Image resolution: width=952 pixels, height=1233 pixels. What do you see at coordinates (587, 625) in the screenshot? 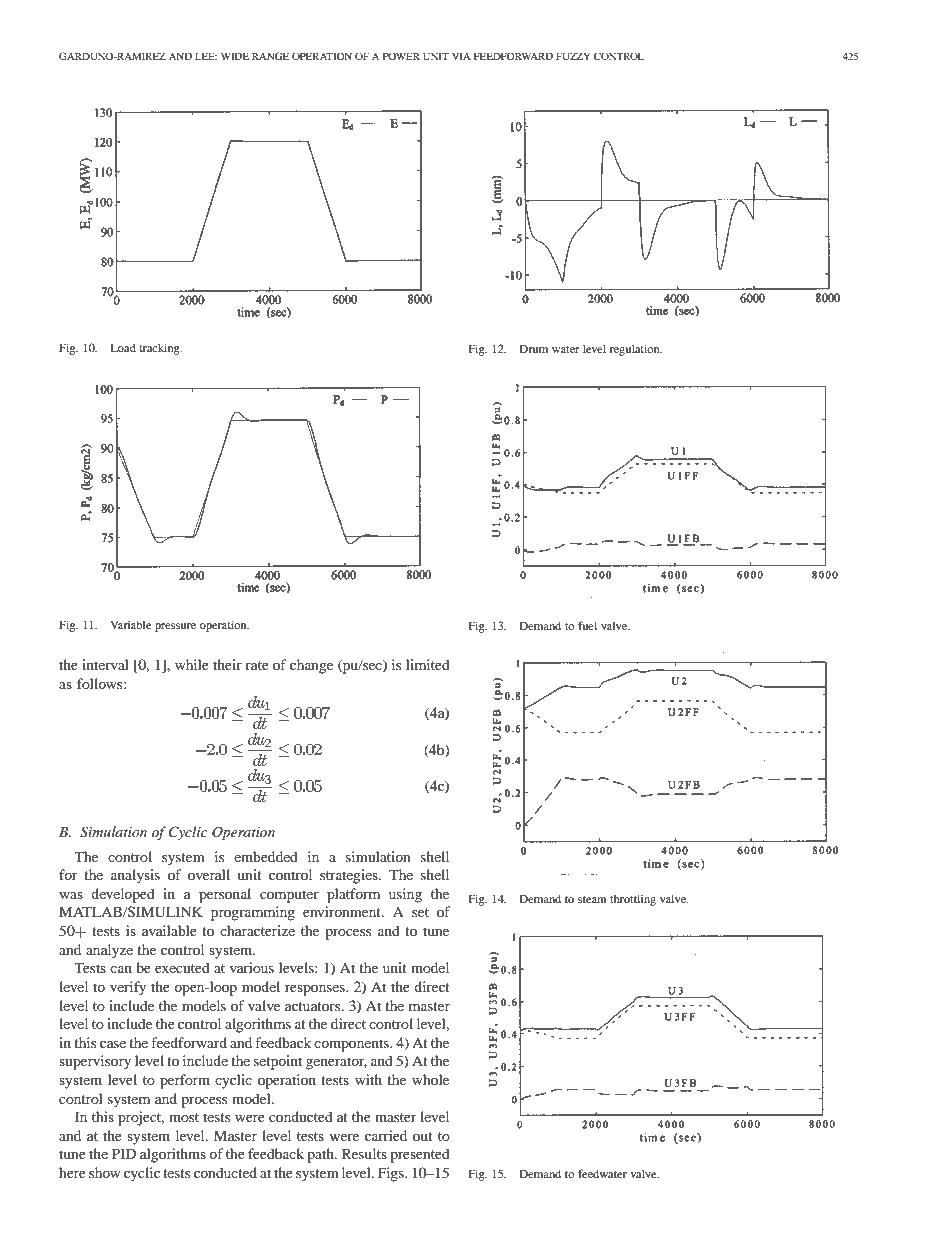
I see `fuel` at bounding box center [587, 625].
